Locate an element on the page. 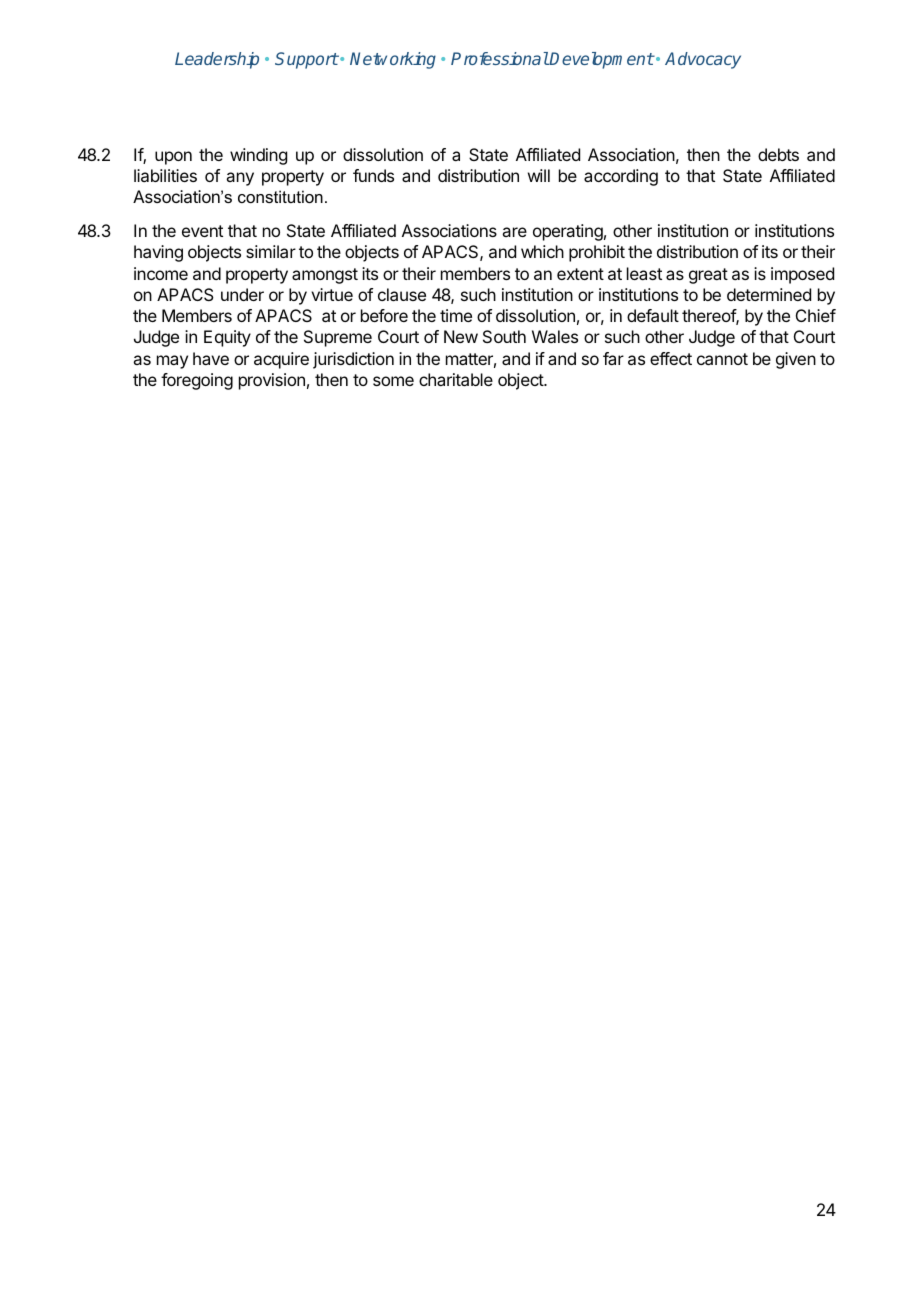  any is located at coordinates (240, 179).
